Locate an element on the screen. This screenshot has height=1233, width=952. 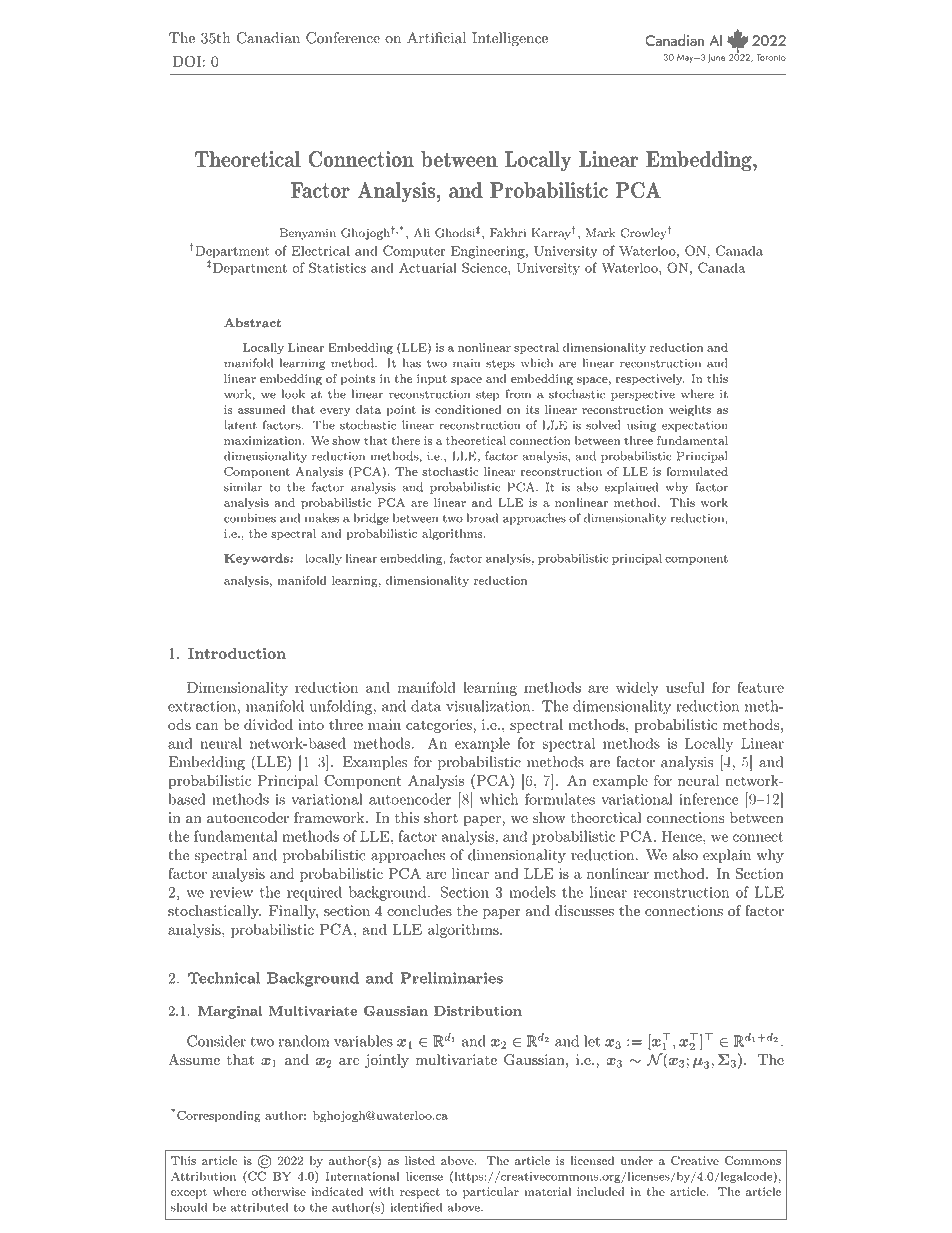
visualization is located at coordinates (488, 706).
